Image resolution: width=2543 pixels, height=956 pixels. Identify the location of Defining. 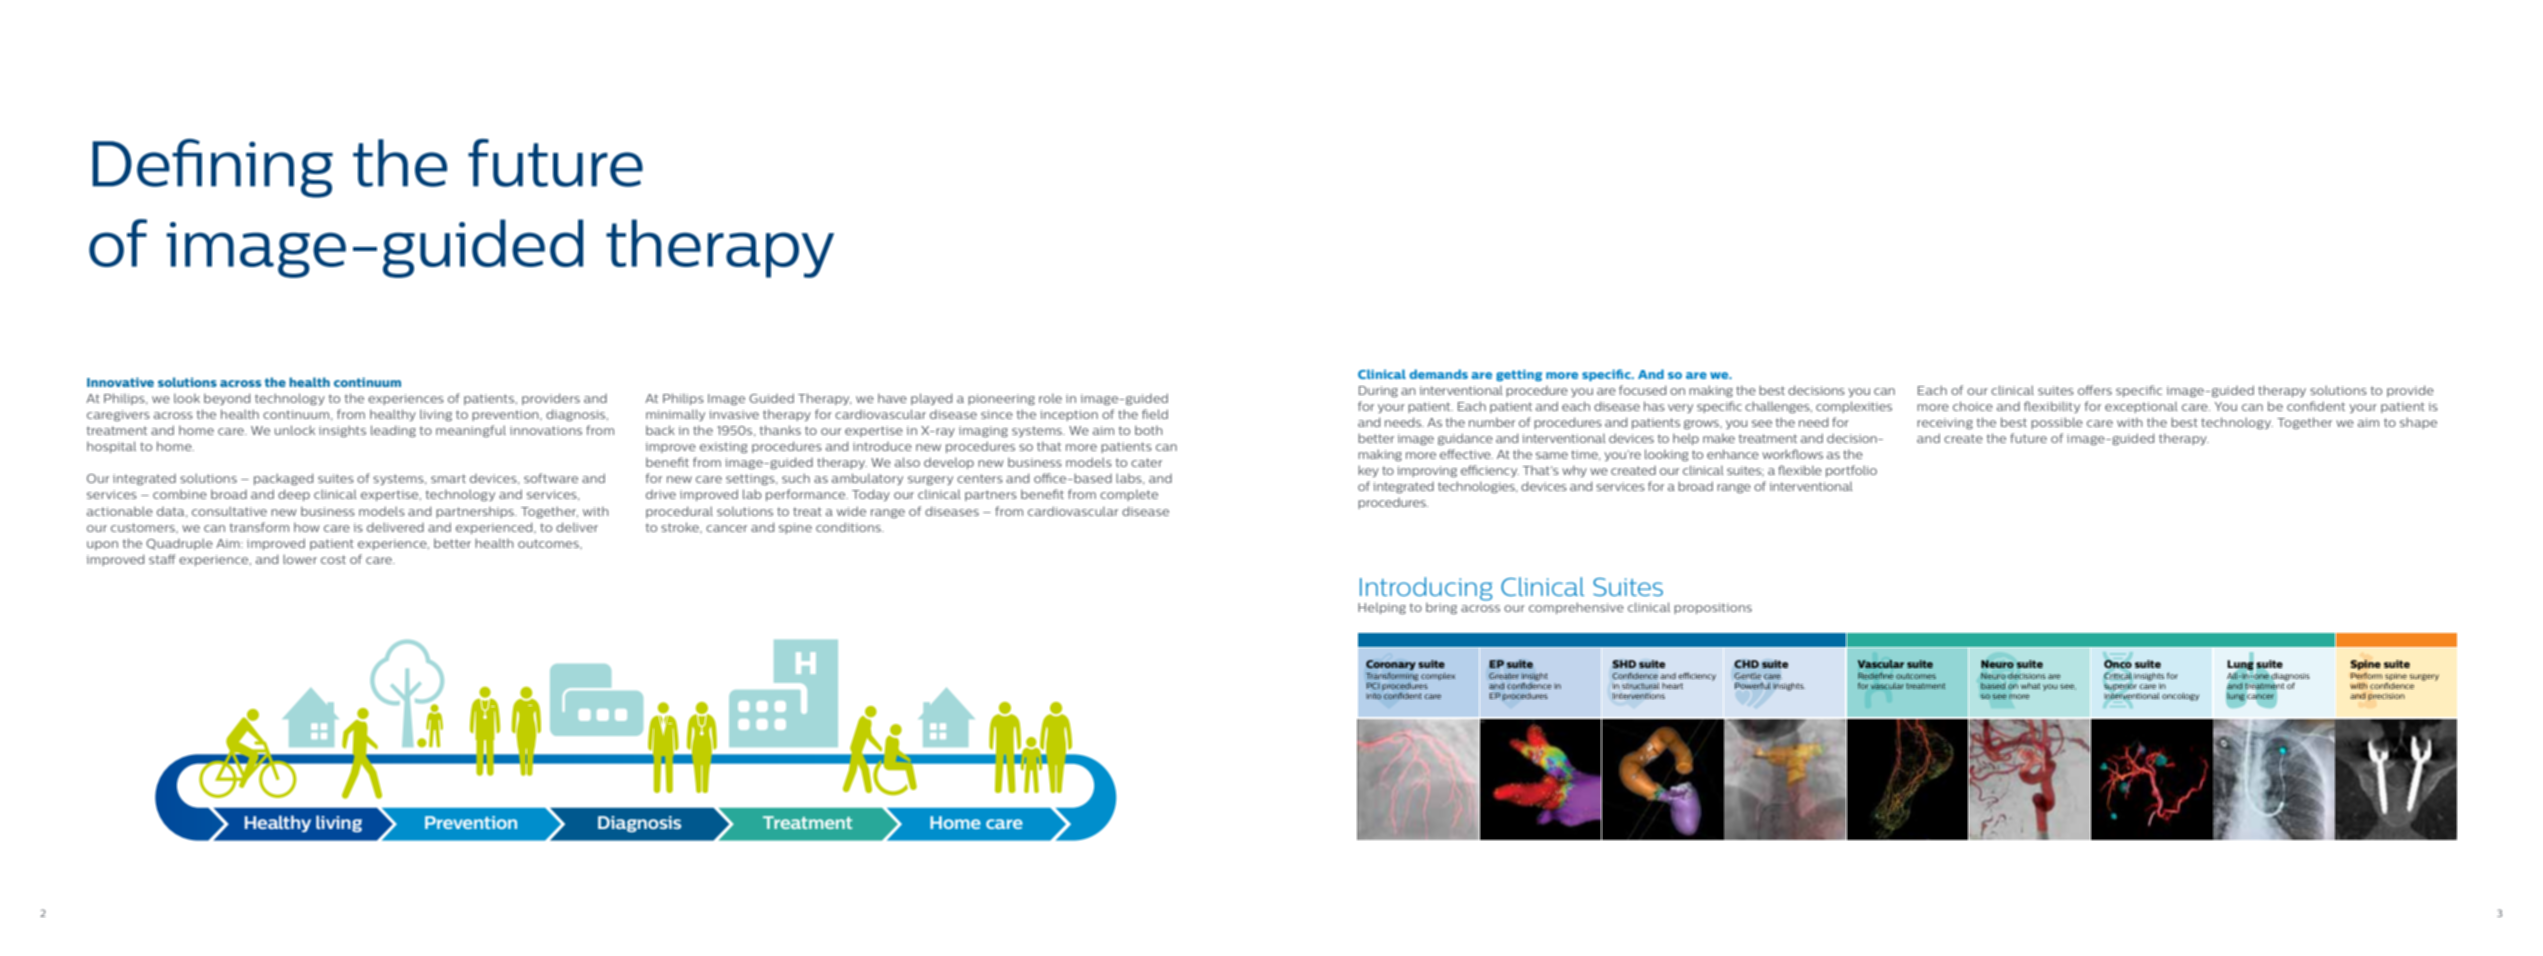
(212, 168).
